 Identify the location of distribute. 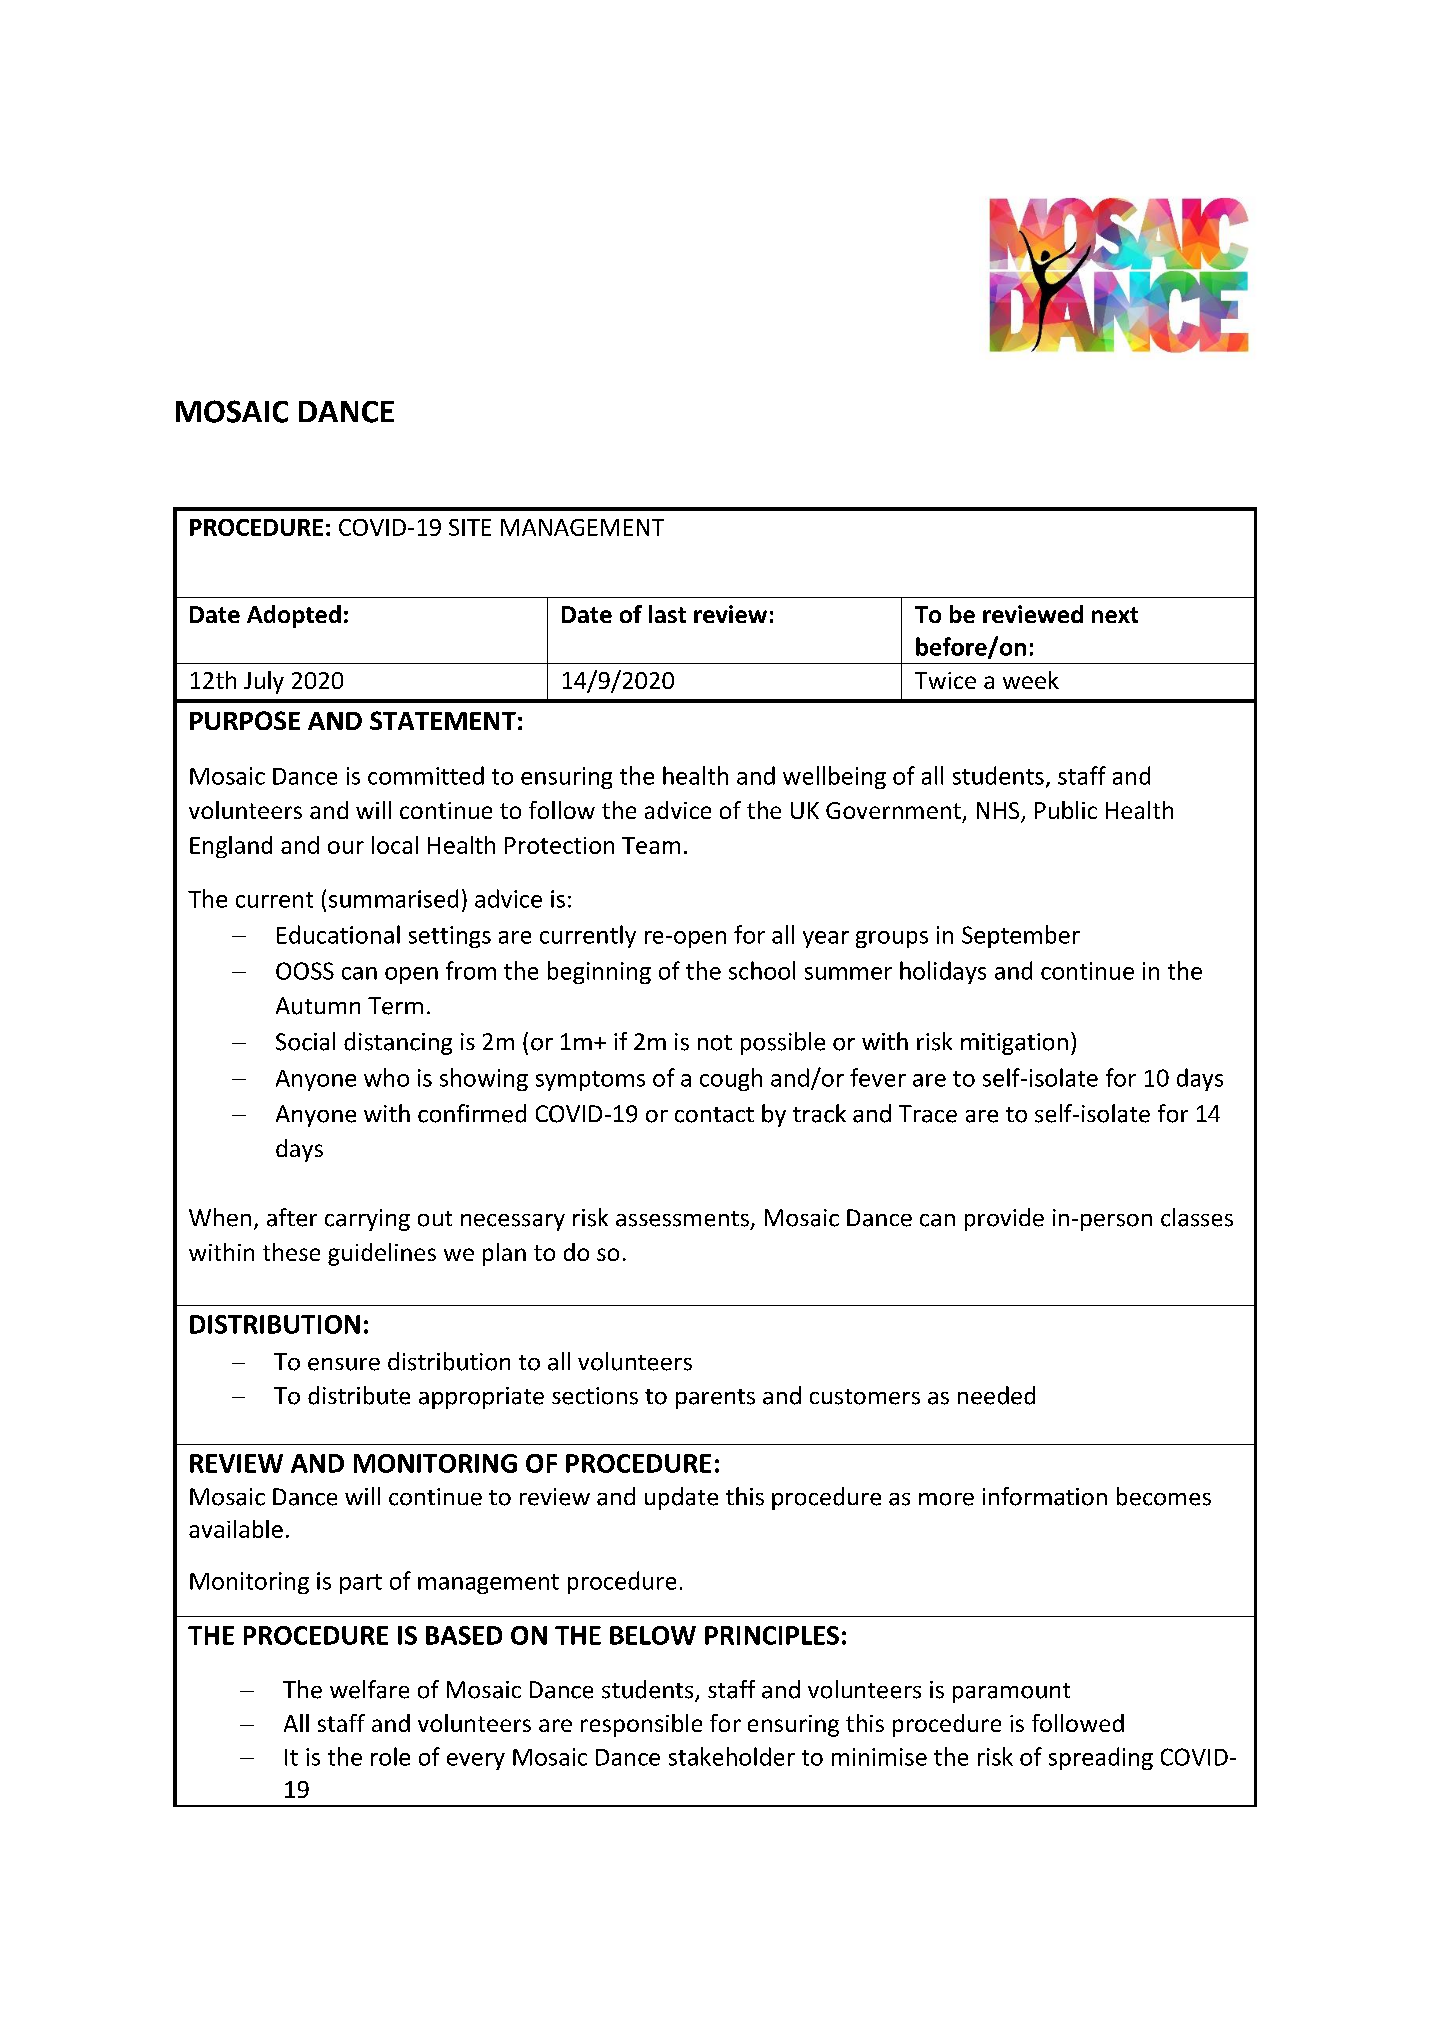
(359, 1395).
